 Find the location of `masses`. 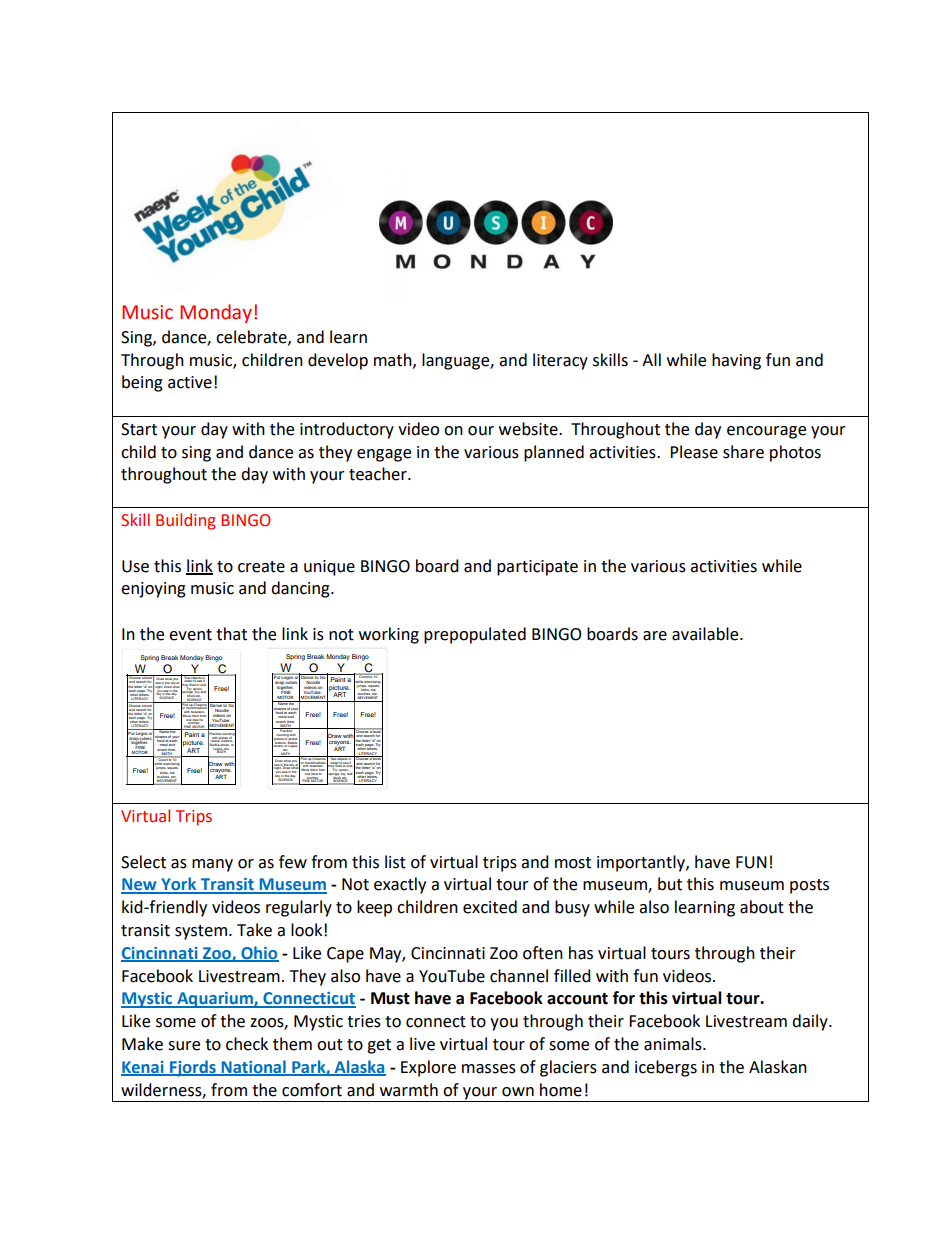

masses is located at coordinates (489, 1069).
